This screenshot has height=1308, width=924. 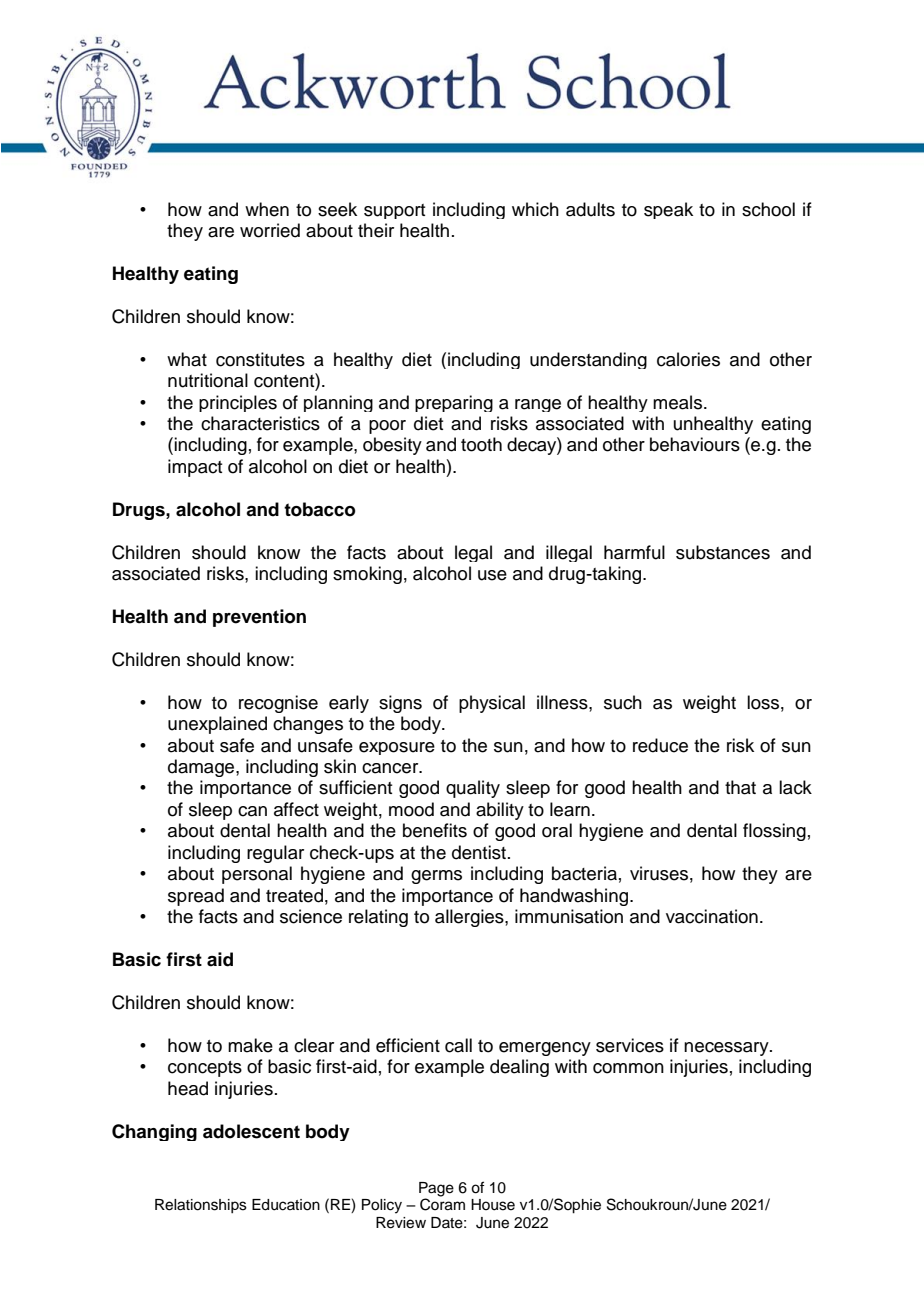 What do you see at coordinates (668, 210) in the screenshot?
I see `speak` at bounding box center [668, 210].
